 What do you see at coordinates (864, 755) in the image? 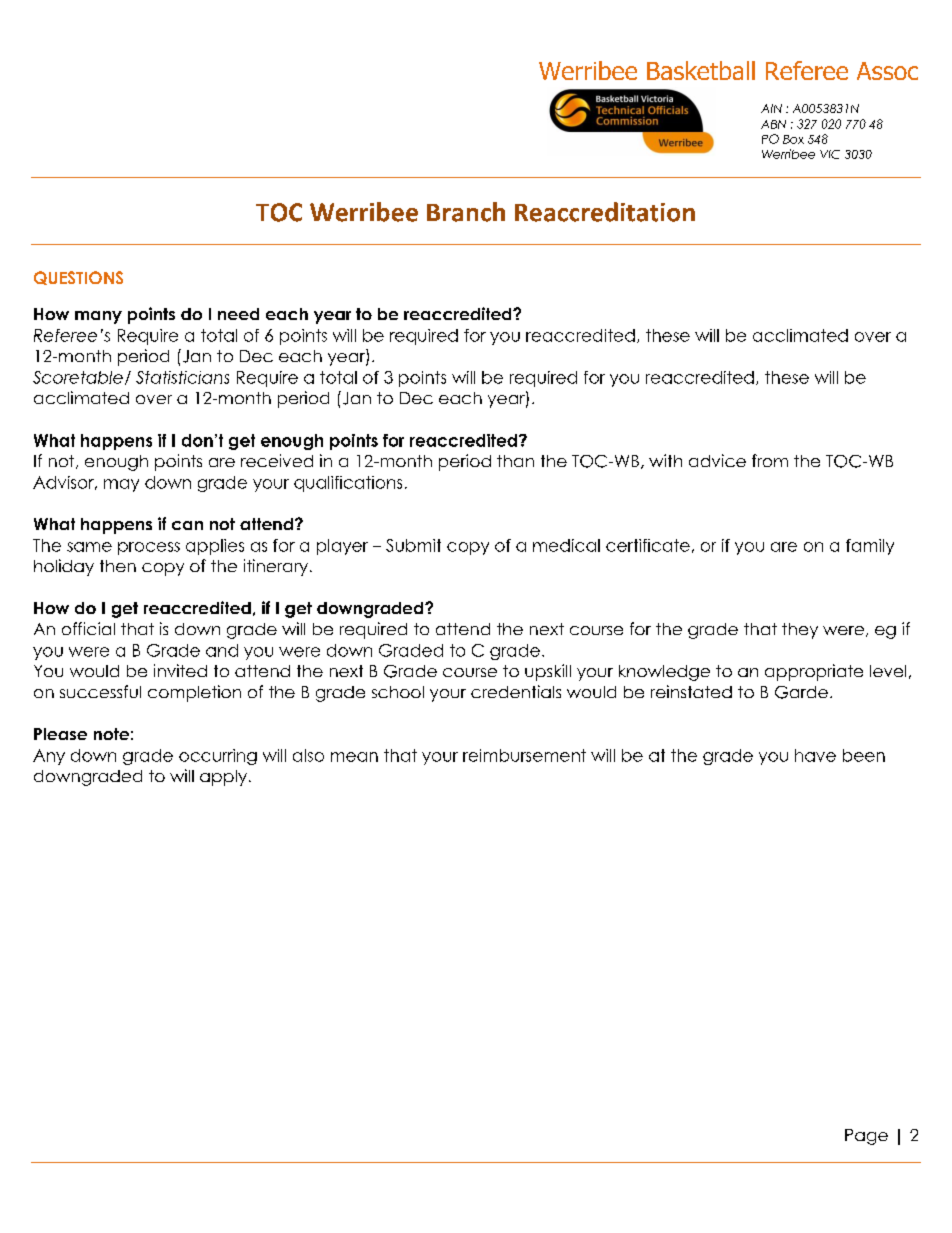
I see `been` at bounding box center [864, 755].
